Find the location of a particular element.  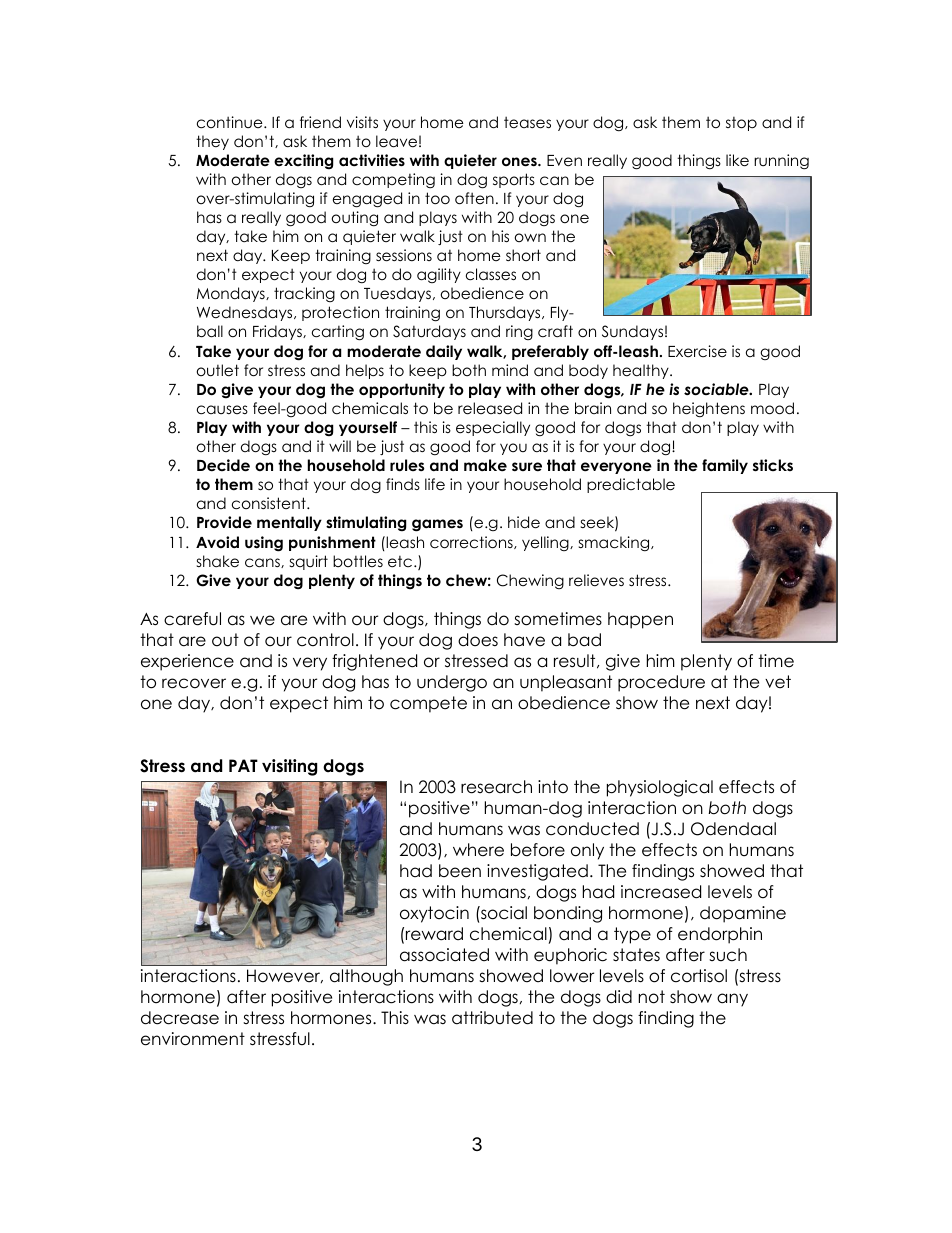

sports is located at coordinates (514, 180).
